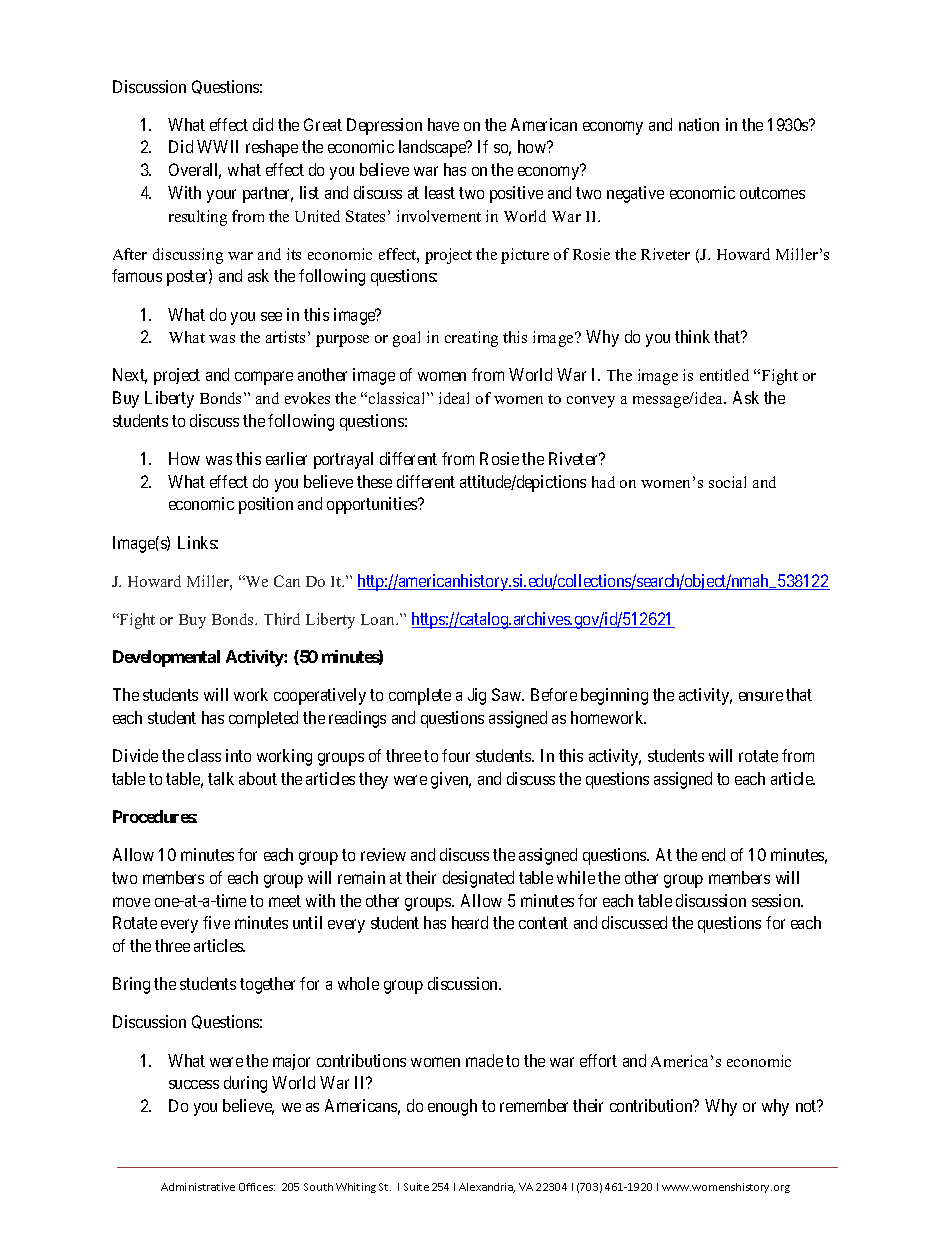 The height and width of the image is (1233, 952). What do you see at coordinates (699, 124) in the image?
I see `nation` at bounding box center [699, 124].
